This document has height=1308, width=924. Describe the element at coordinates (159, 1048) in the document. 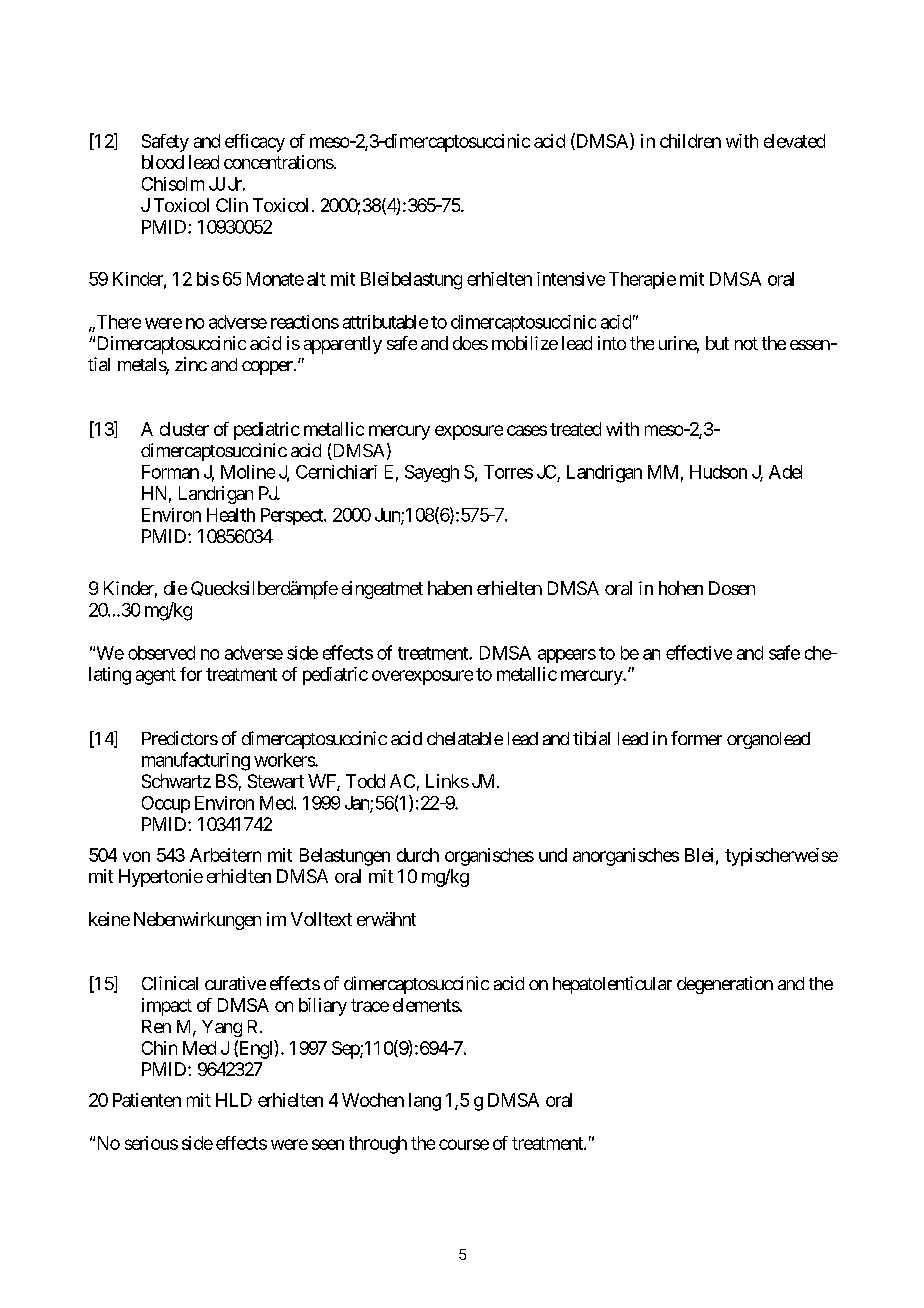

I see `Chin` at that location.
